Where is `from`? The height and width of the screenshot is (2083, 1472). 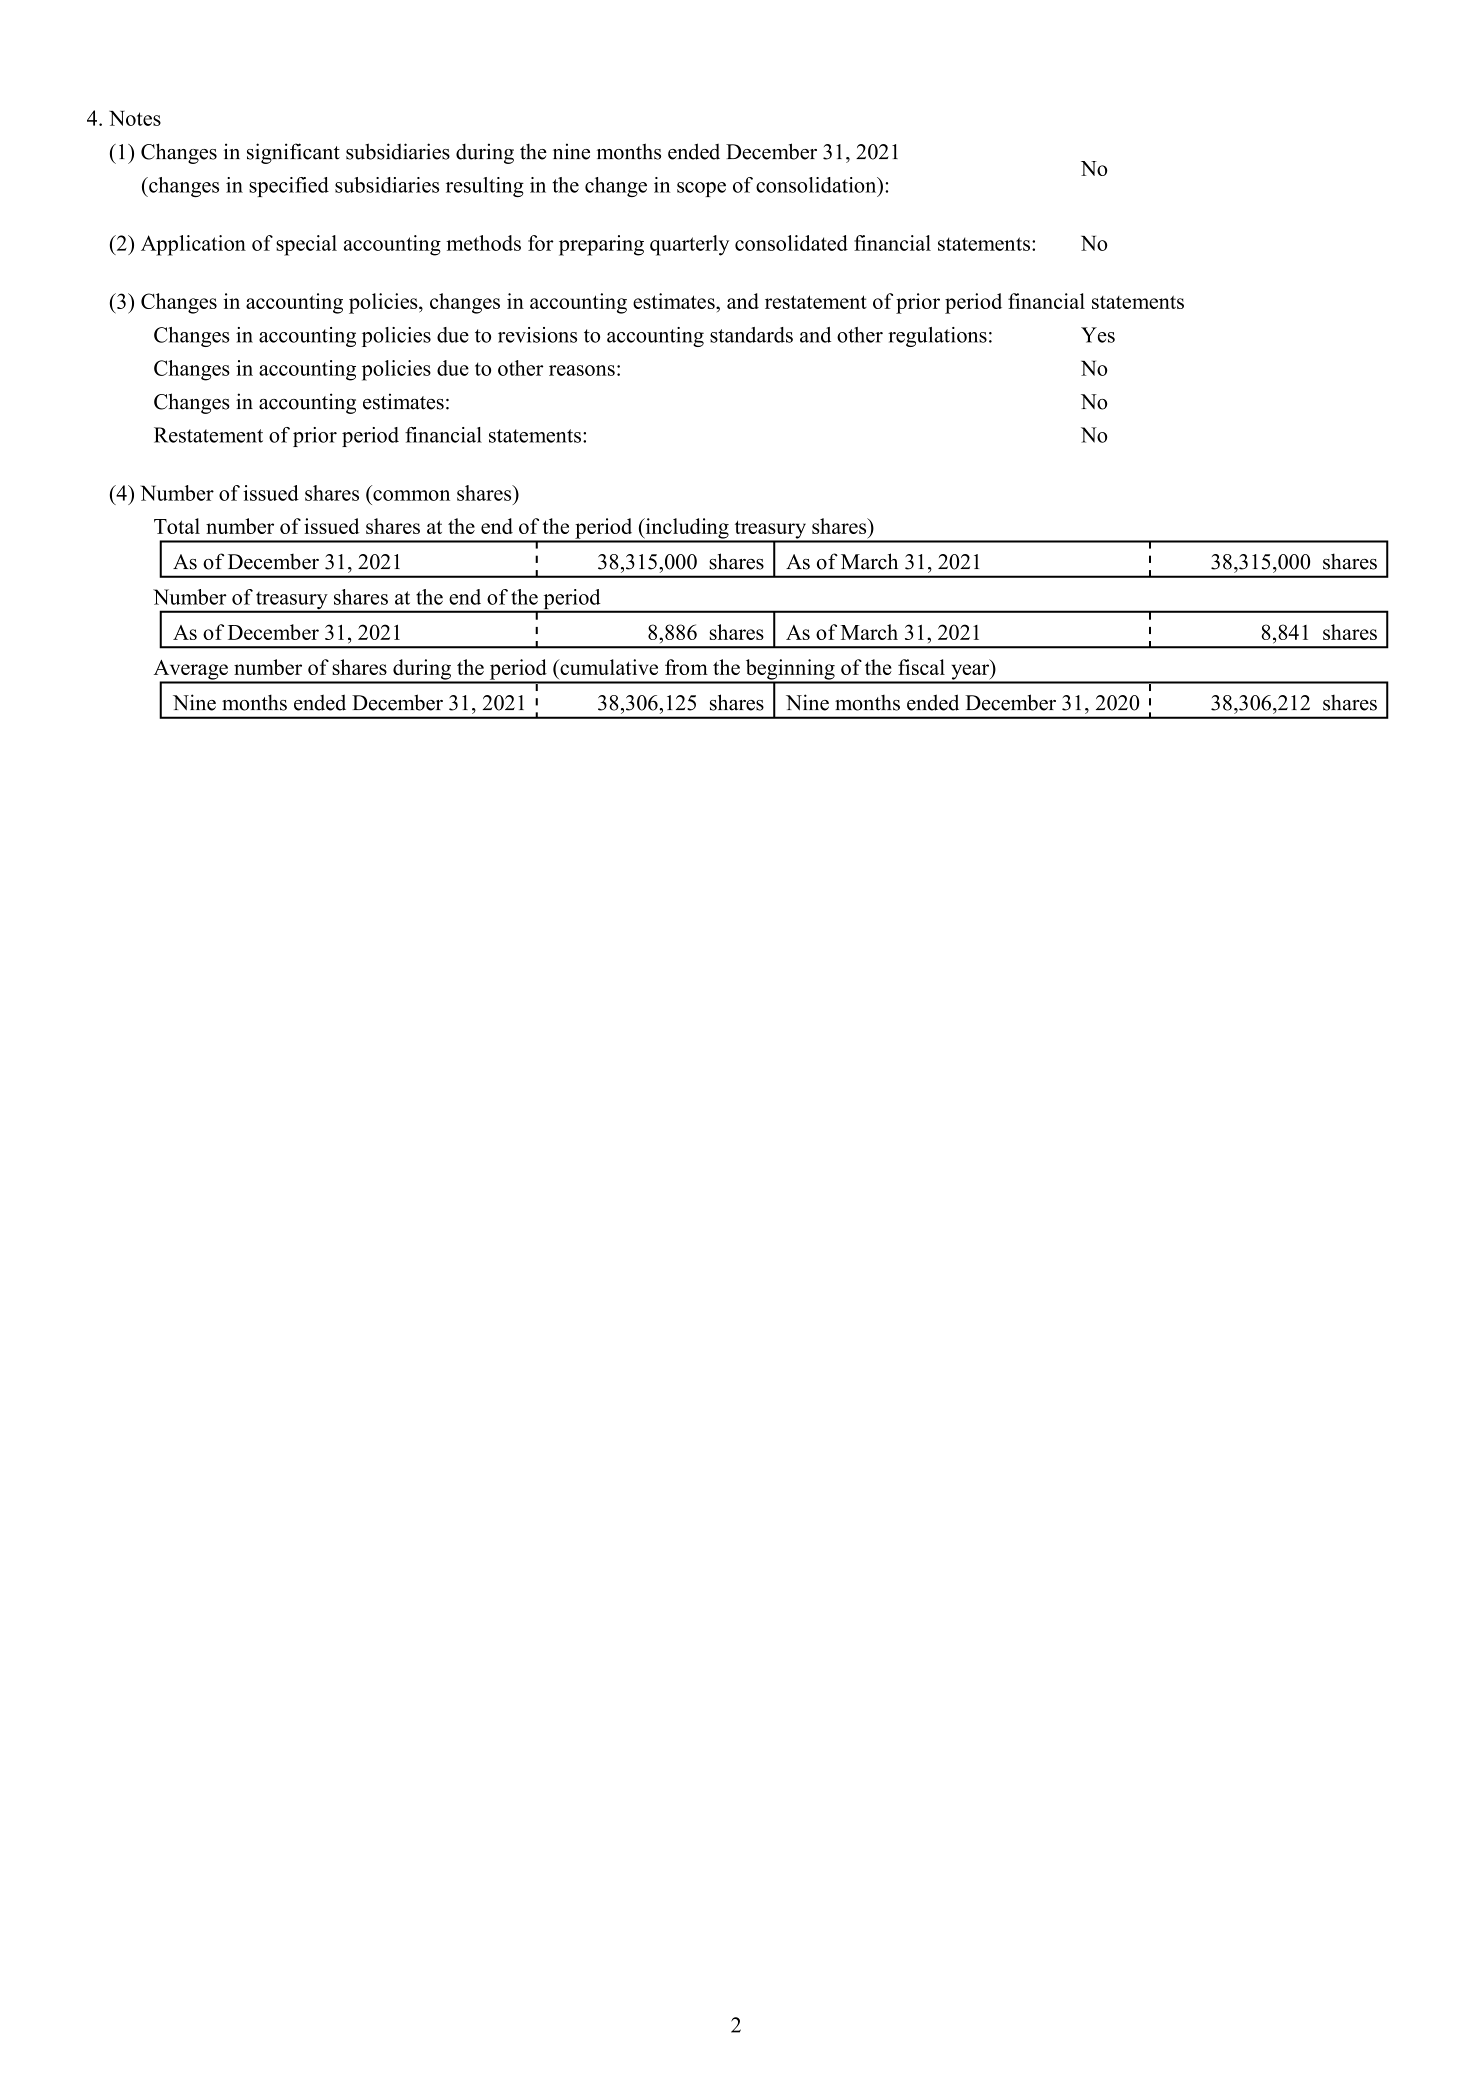
from is located at coordinates (686, 667).
